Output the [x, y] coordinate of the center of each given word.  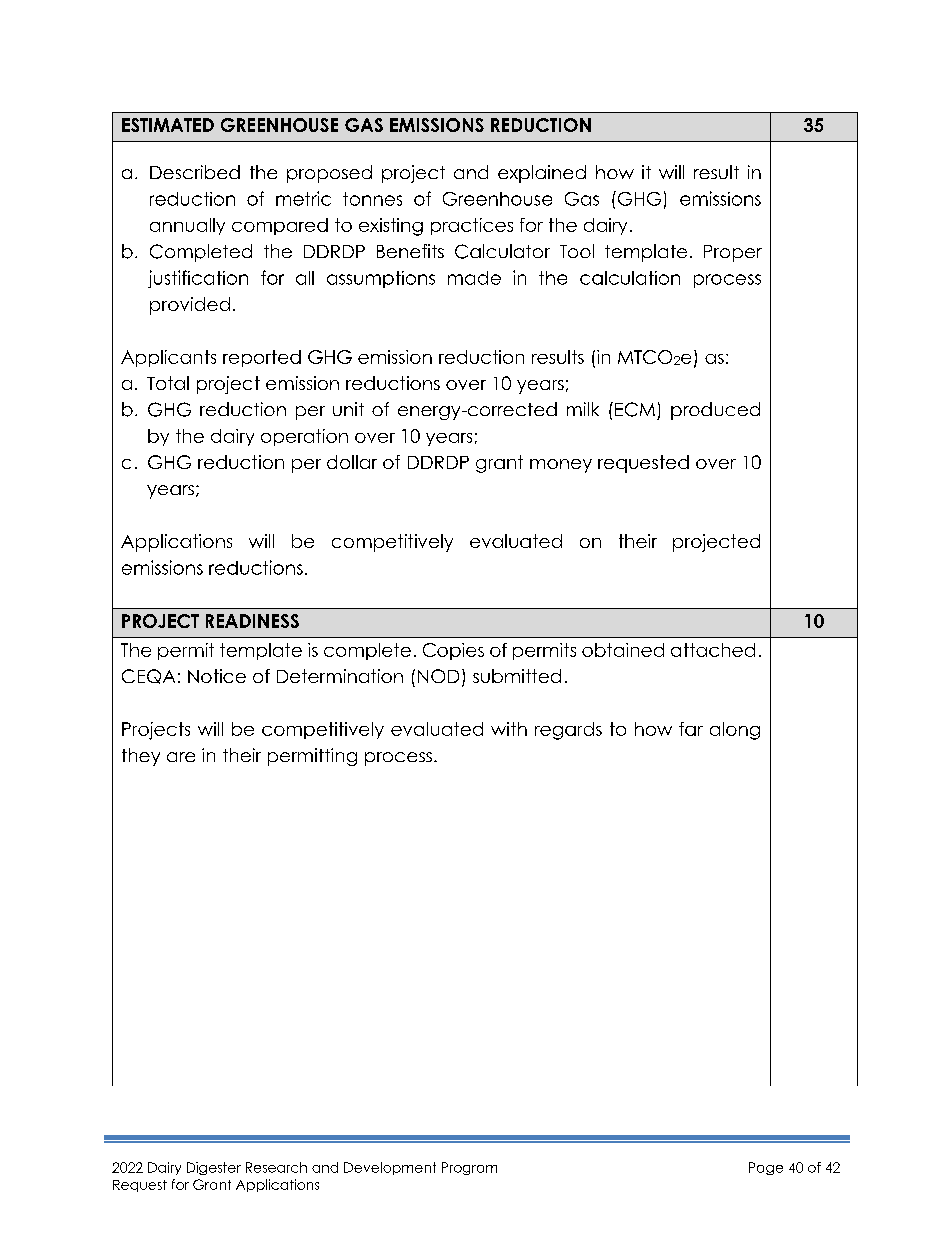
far [691, 729]
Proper [733, 253]
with [509, 729]
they [141, 757]
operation [304, 437]
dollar [352, 462]
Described [195, 172]
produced [715, 411]
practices [472, 226]
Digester [214, 1168]
